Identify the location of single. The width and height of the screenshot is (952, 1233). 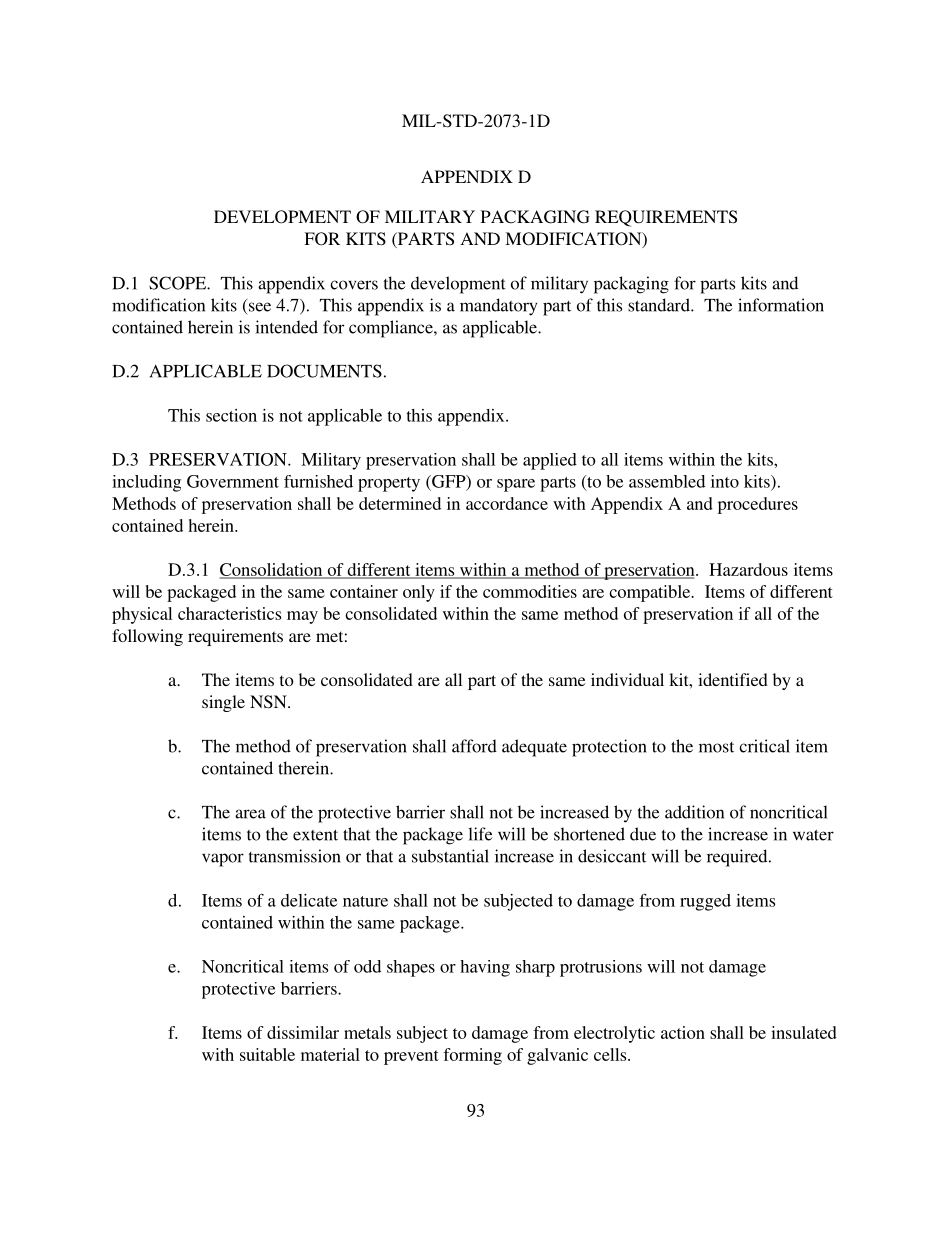
(223, 703).
